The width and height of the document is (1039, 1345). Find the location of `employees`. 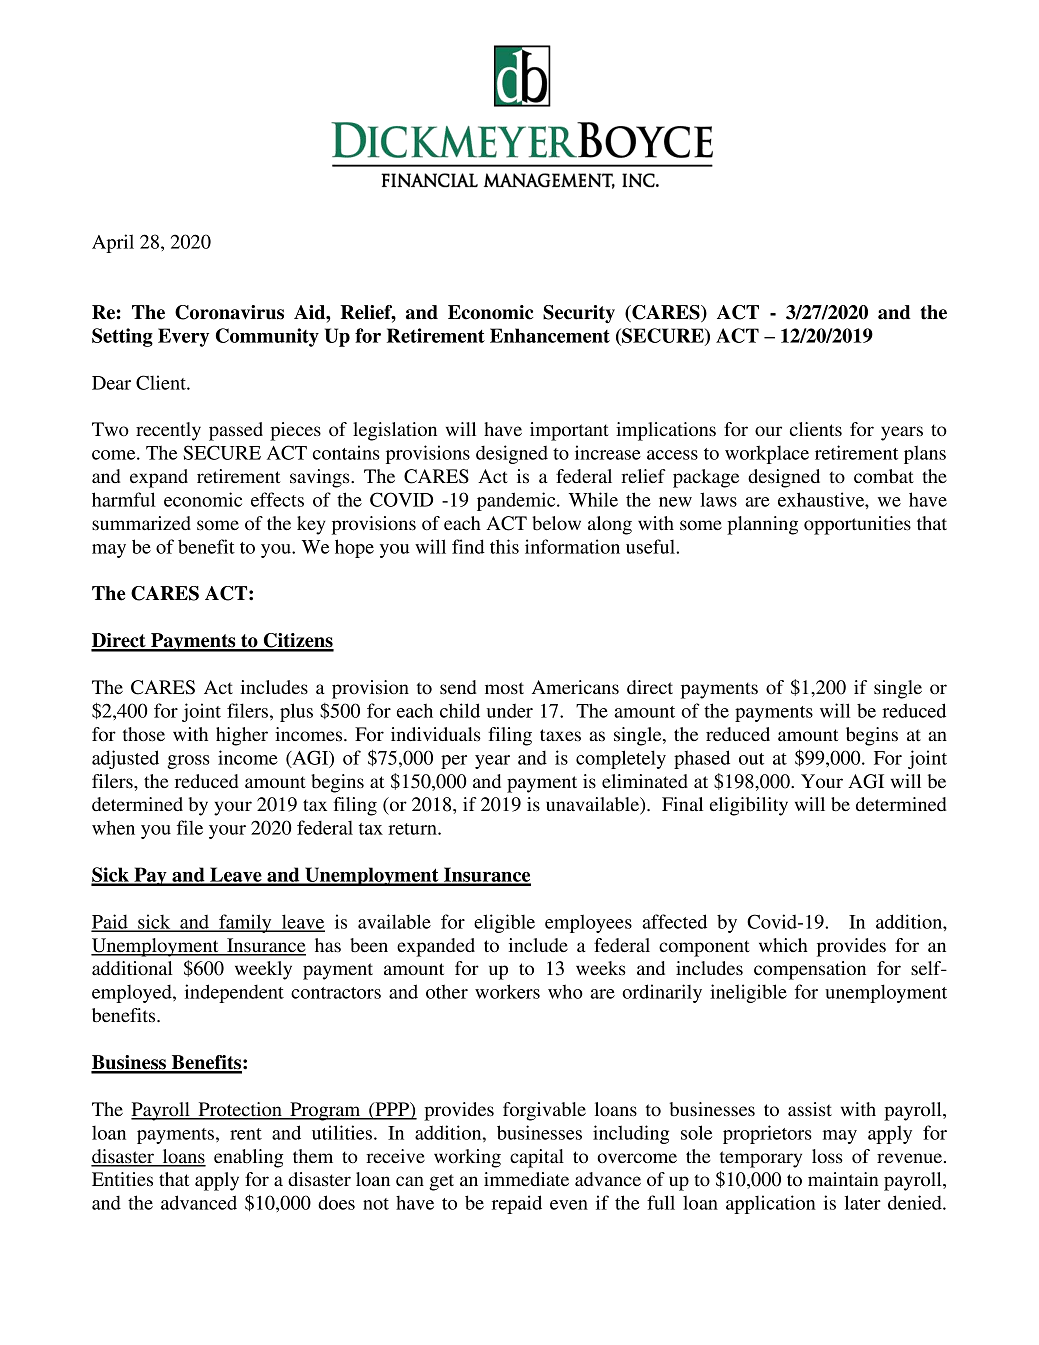

employees is located at coordinates (588, 923).
